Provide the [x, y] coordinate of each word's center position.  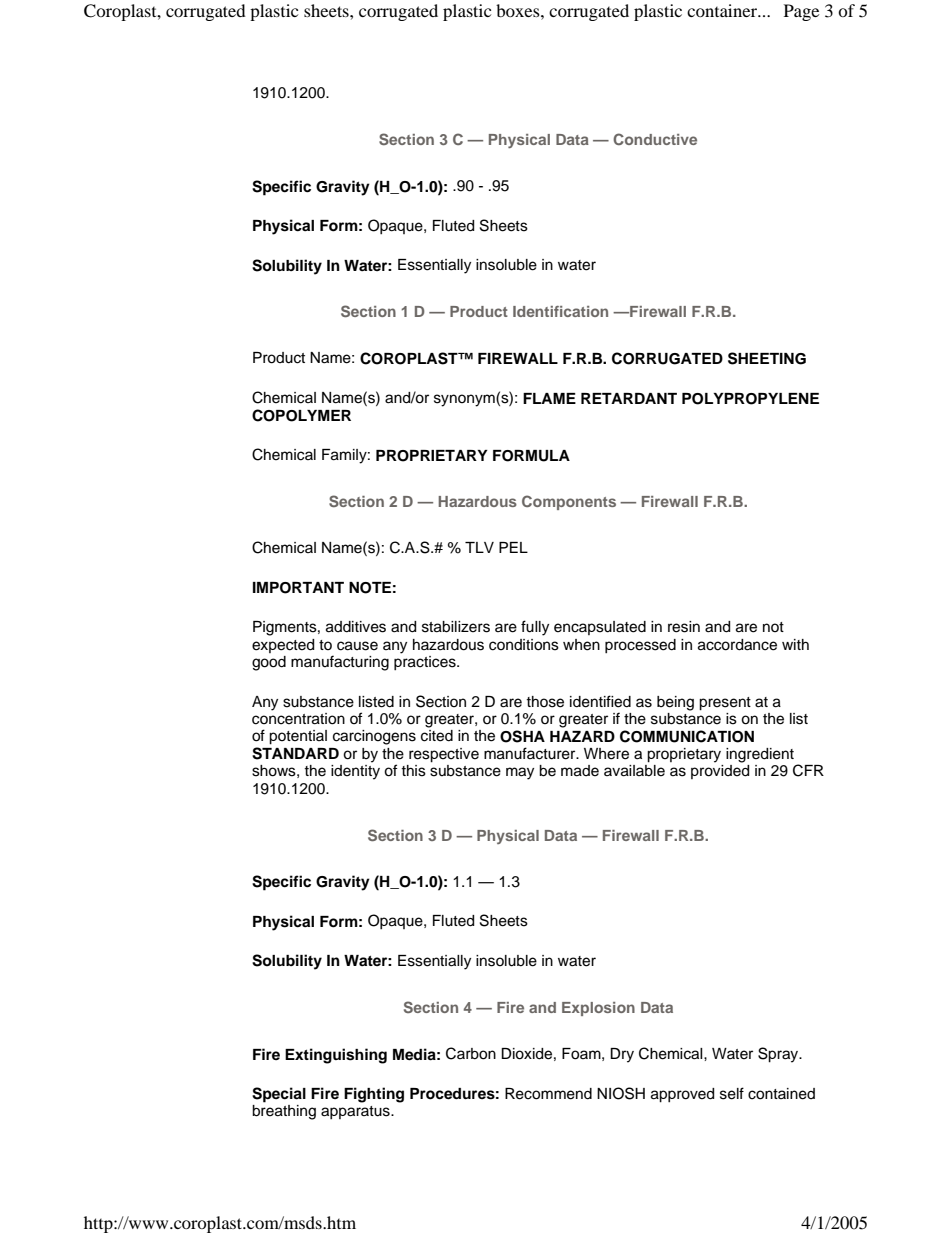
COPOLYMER [301, 415]
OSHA [522, 736]
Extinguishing [336, 1056]
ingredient [760, 755]
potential [298, 737]
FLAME [549, 398]
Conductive [655, 139]
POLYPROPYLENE [750, 399]
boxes [519, 10]
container [723, 10]
